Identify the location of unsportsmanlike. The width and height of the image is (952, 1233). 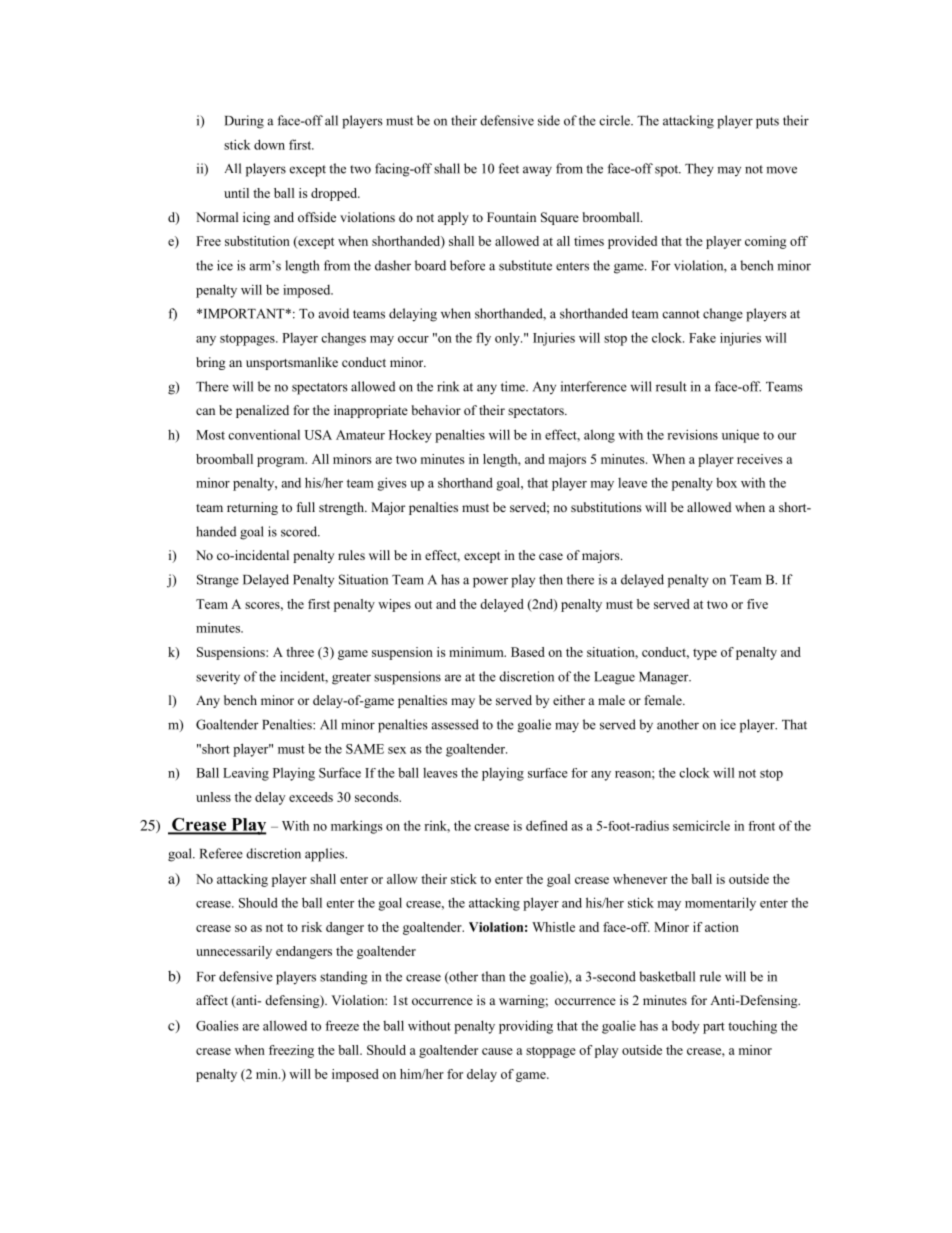
(292, 363).
